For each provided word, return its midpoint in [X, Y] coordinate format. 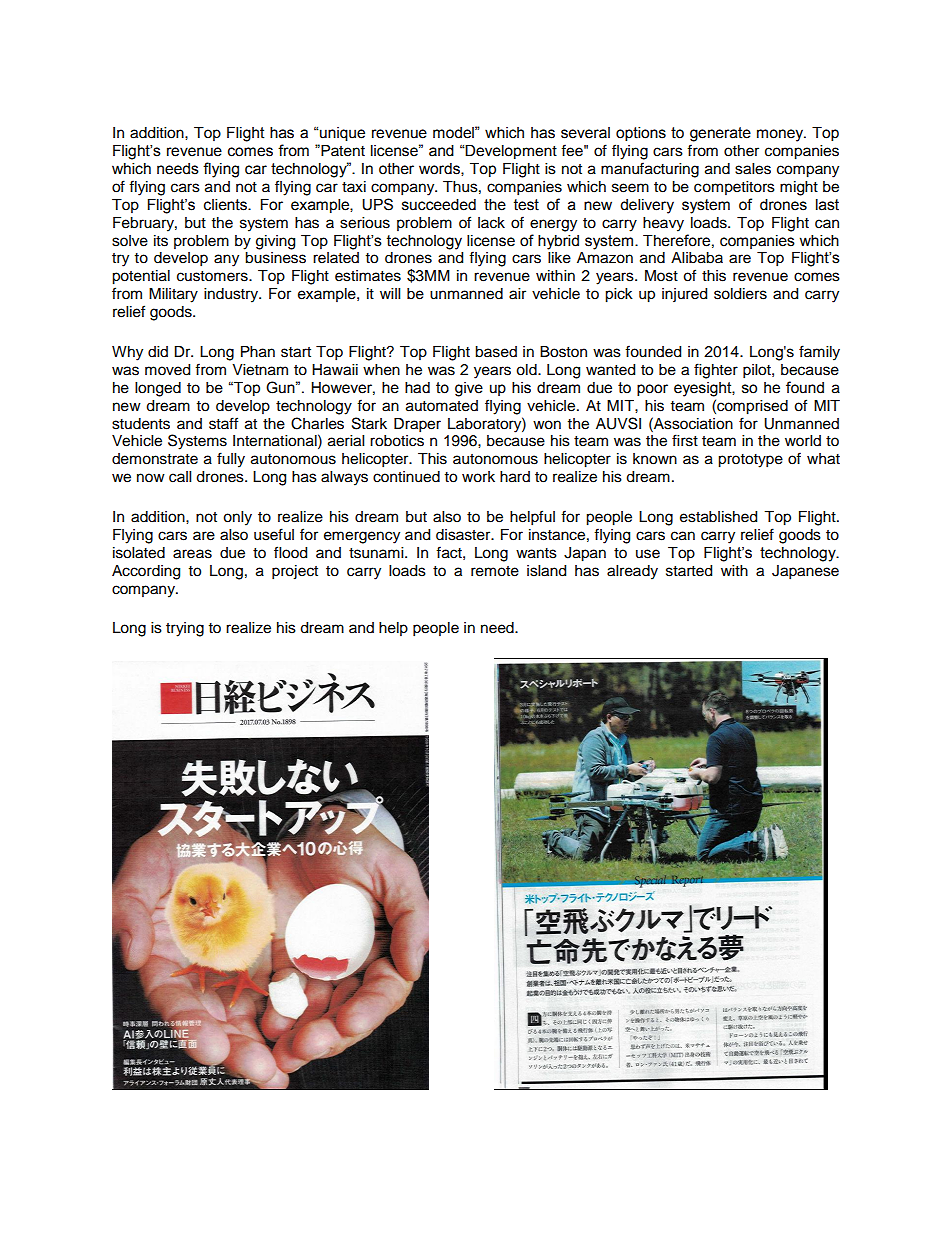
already [632, 572]
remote [495, 571]
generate [720, 134]
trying [185, 629]
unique [341, 134]
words [440, 169]
